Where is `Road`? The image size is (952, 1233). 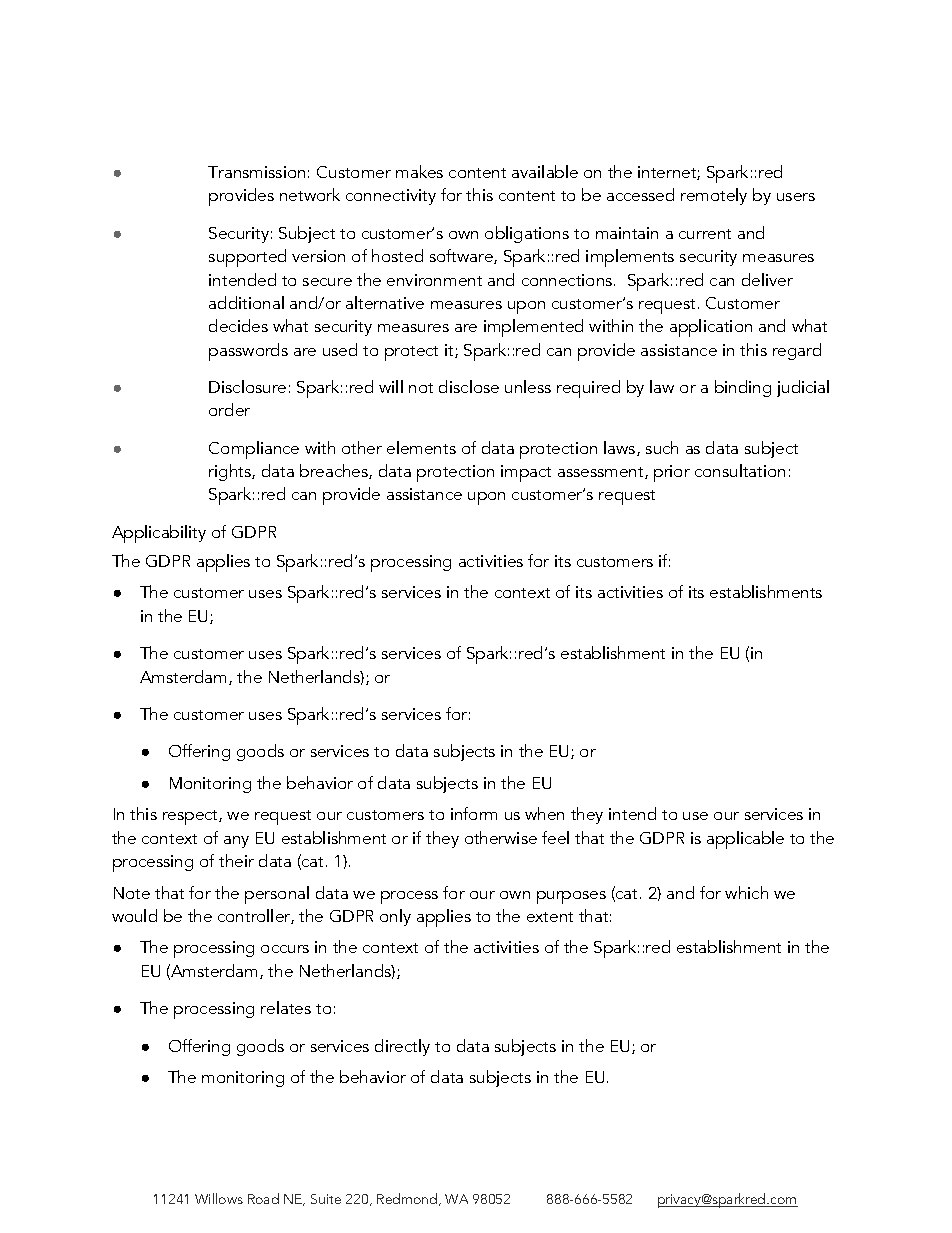 Road is located at coordinates (263, 1198).
